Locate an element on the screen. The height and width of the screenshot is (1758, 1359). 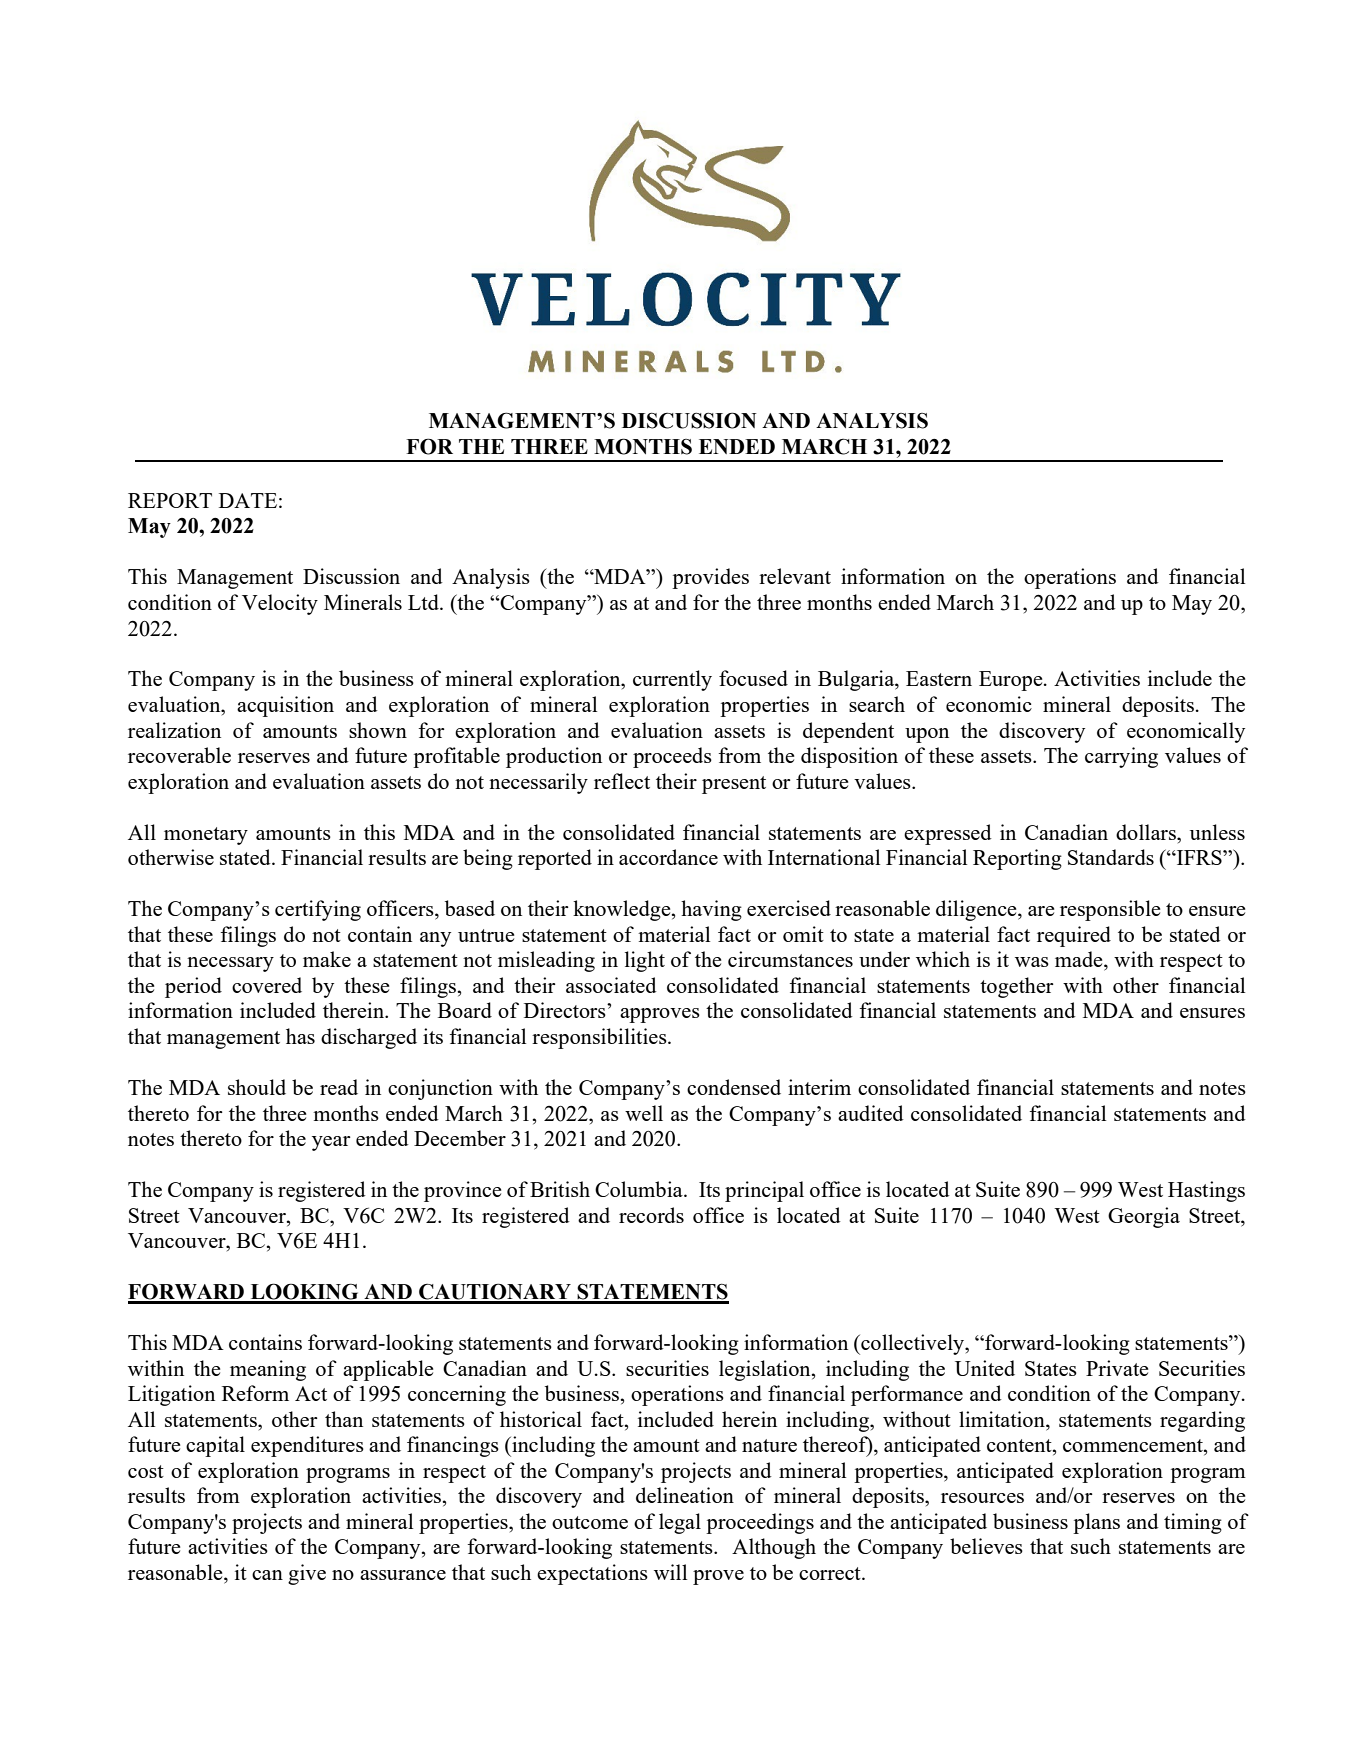
together is located at coordinates (1017, 987).
